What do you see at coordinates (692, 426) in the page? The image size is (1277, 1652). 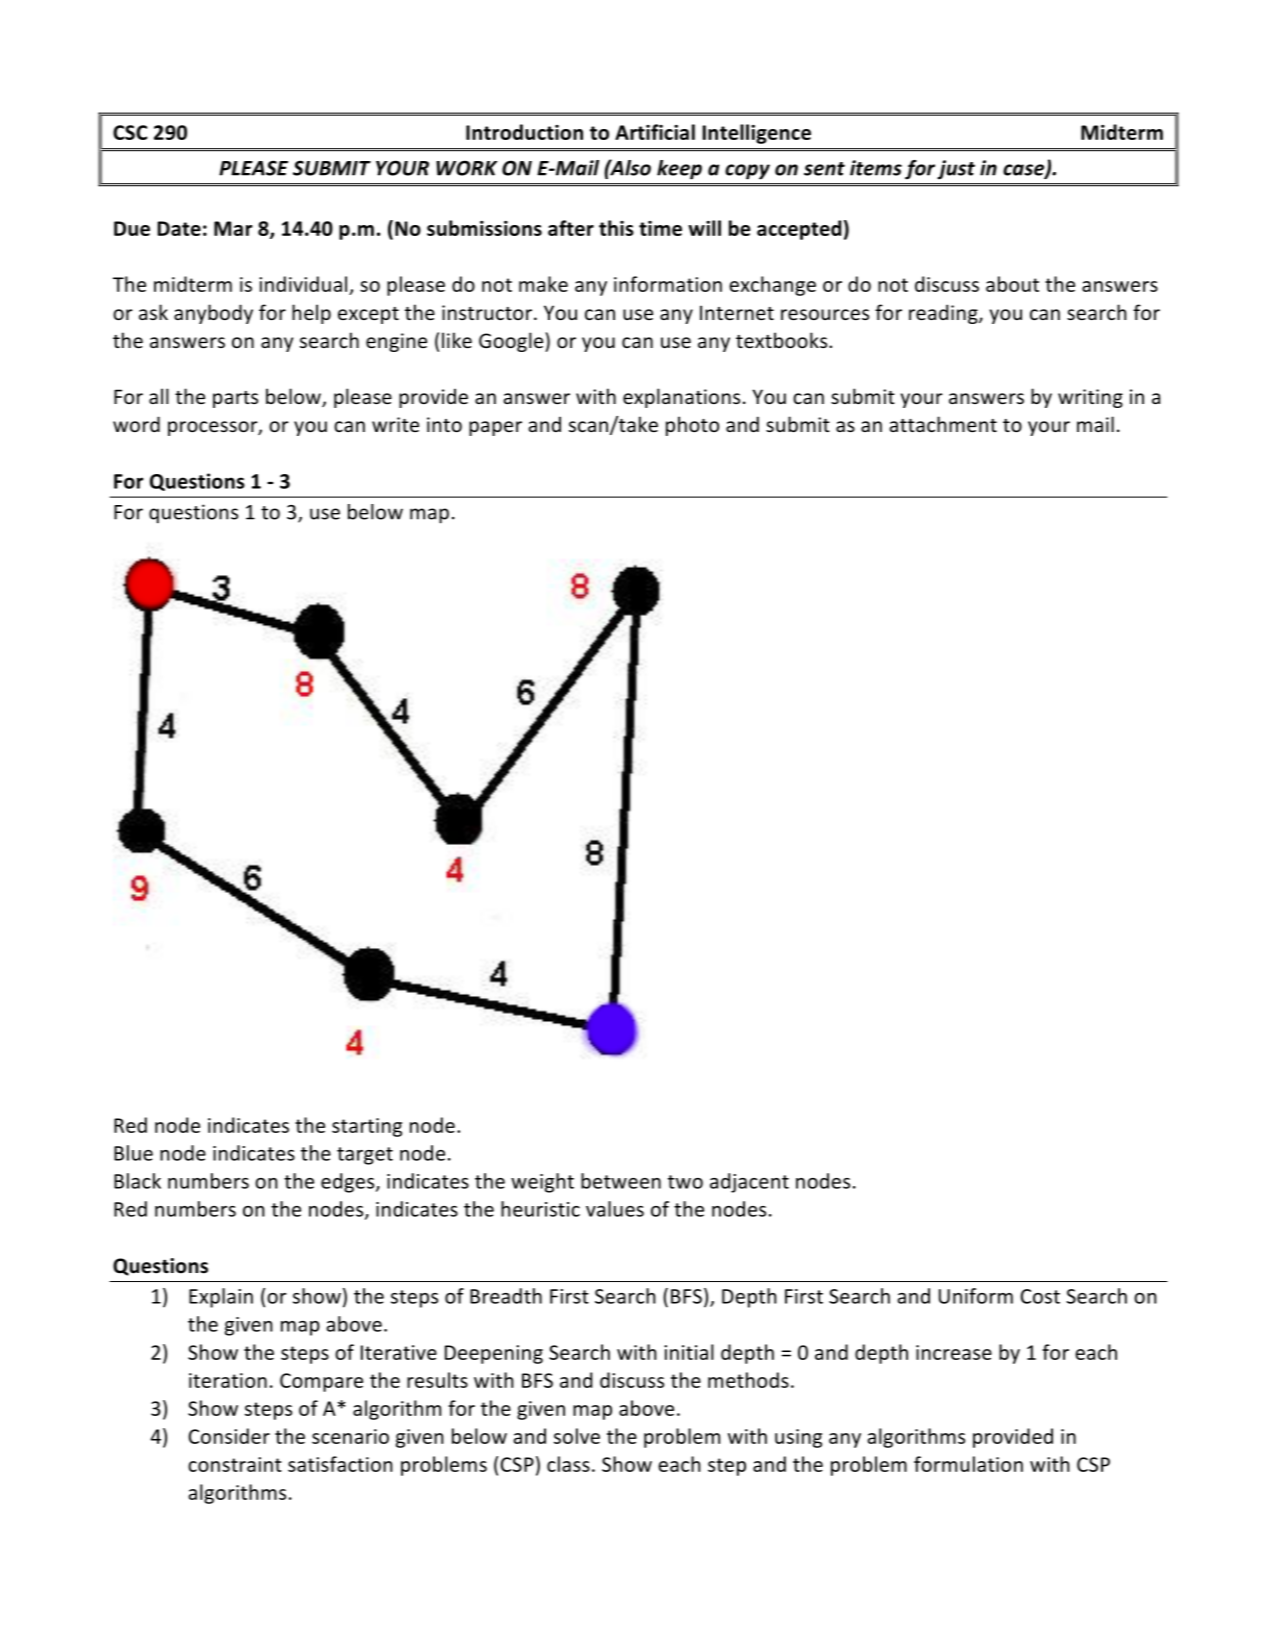 I see `photo` at bounding box center [692, 426].
